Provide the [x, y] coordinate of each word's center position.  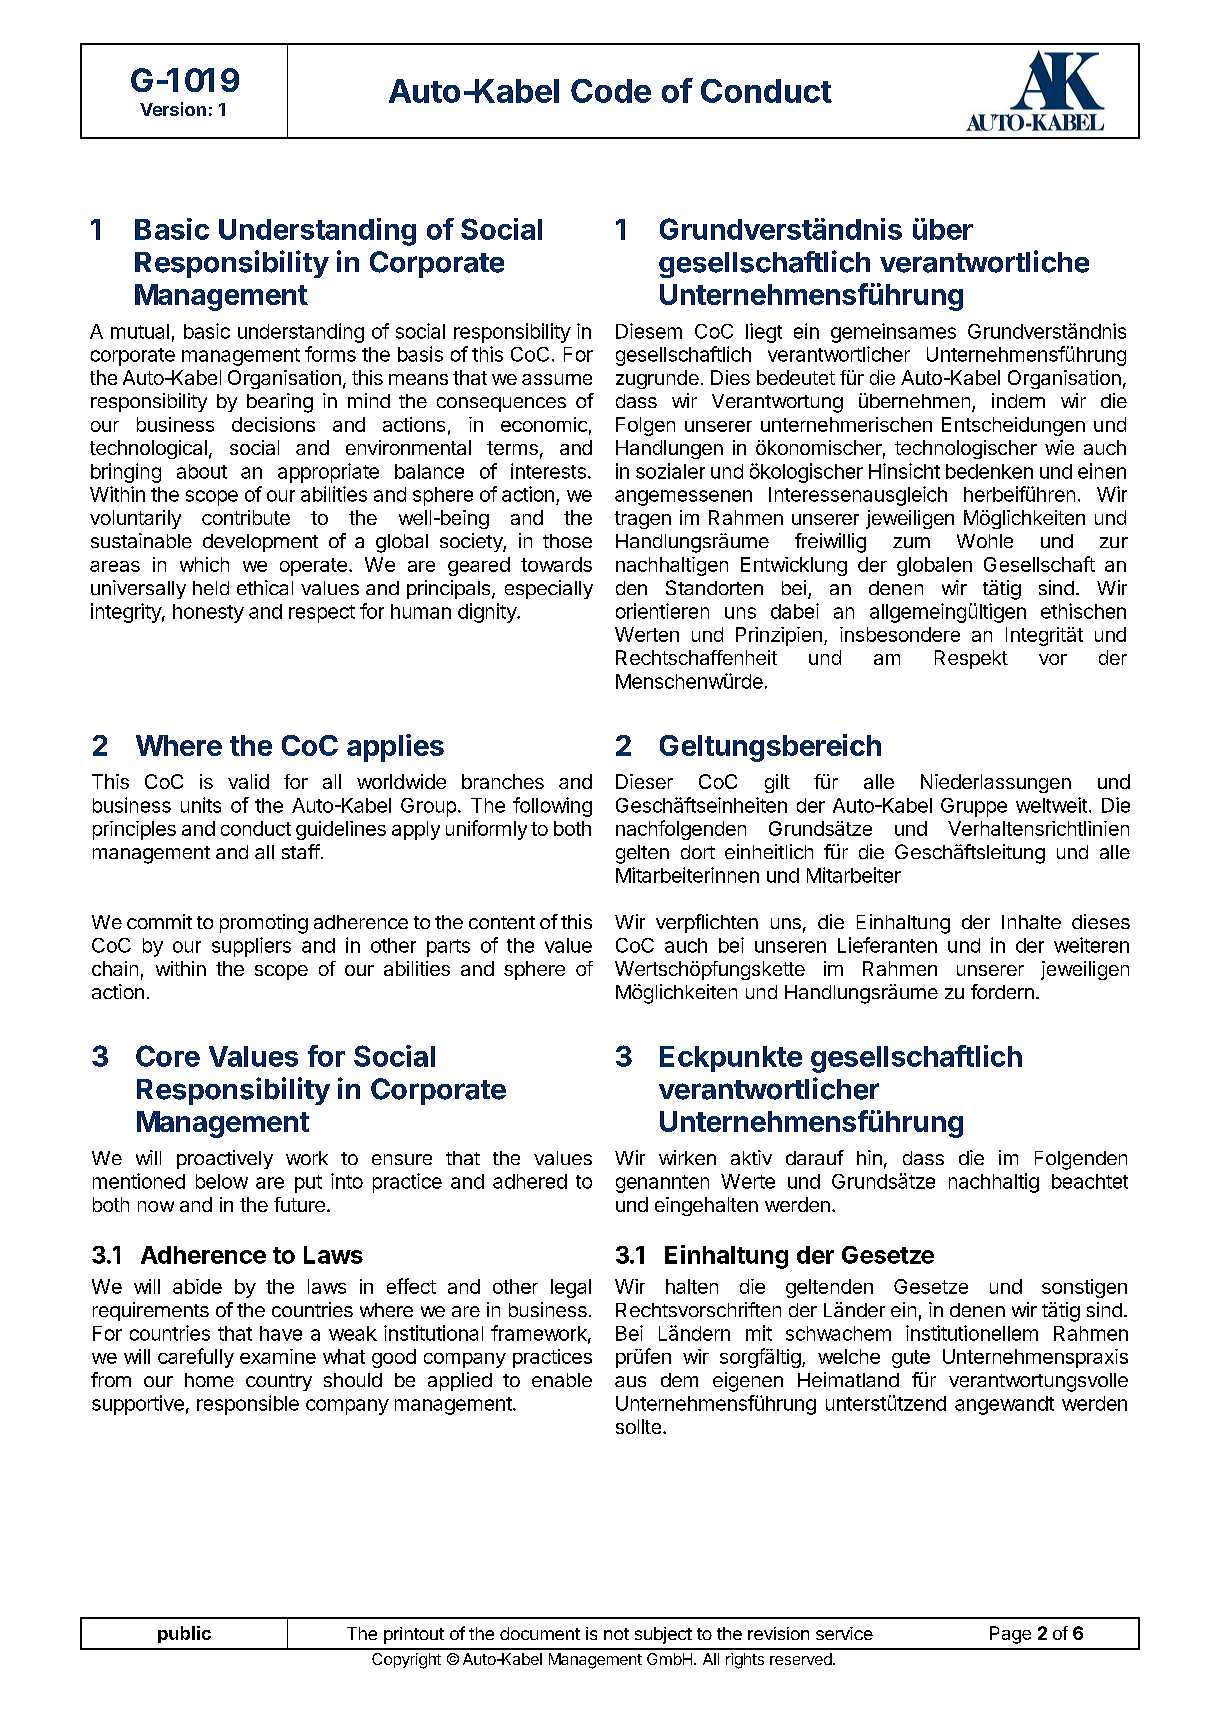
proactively [225, 1159]
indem [1018, 400]
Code [611, 91]
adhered [530, 1181]
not [616, 1634]
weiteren [1091, 945]
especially [549, 589]
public [184, 1634]
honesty [208, 613]
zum [911, 542]
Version [173, 109]
